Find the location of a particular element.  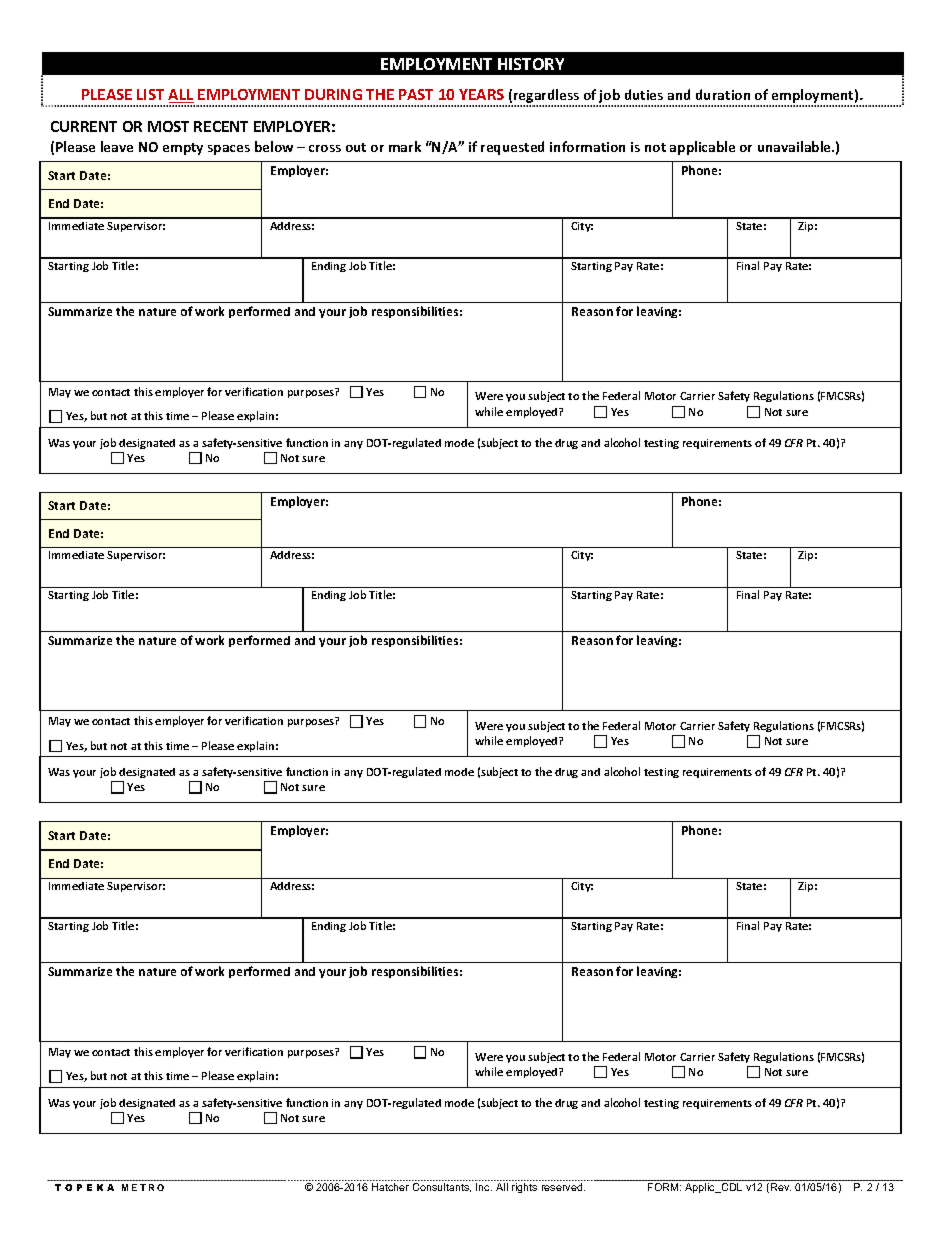

mark is located at coordinates (405, 146).
